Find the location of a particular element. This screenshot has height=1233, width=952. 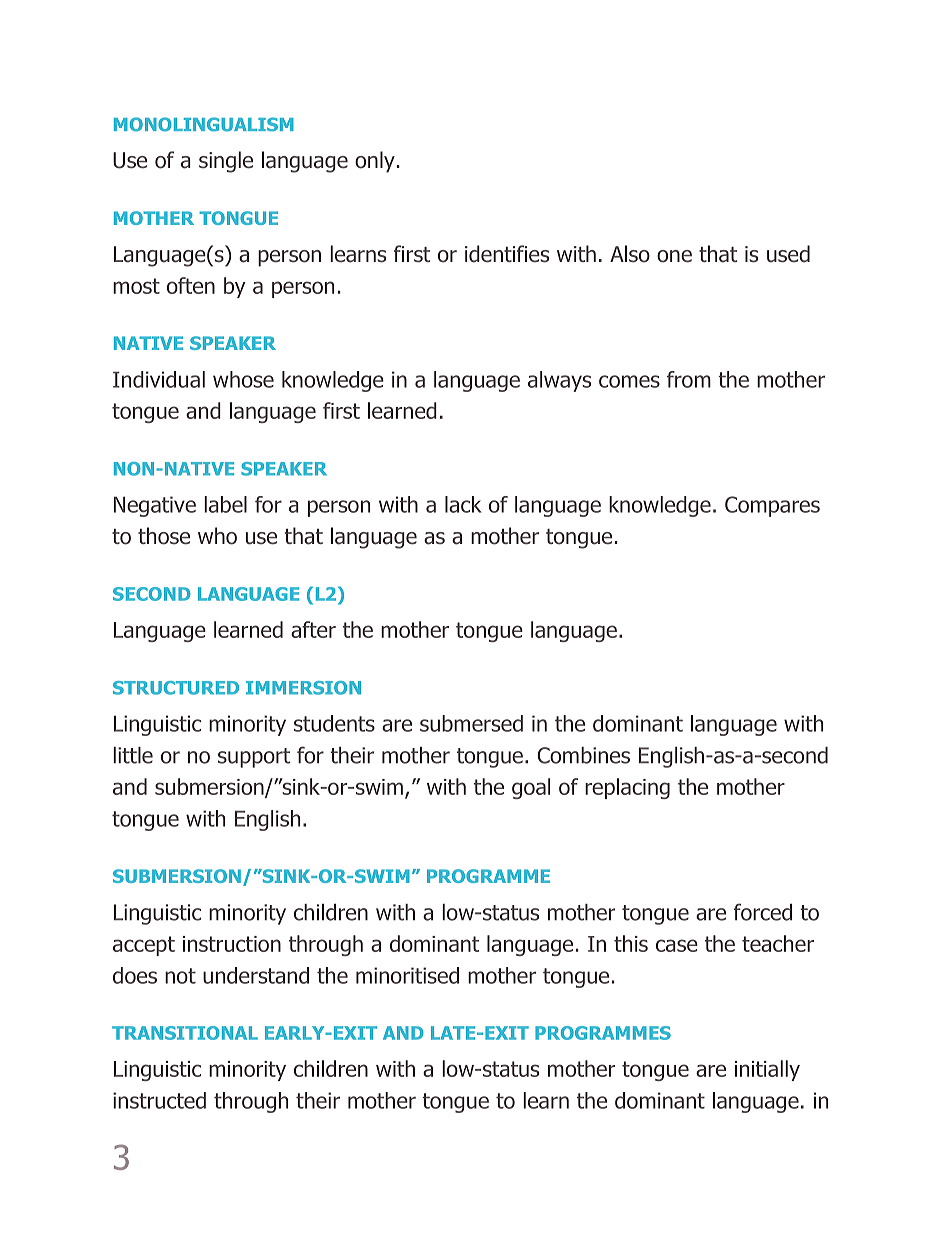

one is located at coordinates (674, 256).
